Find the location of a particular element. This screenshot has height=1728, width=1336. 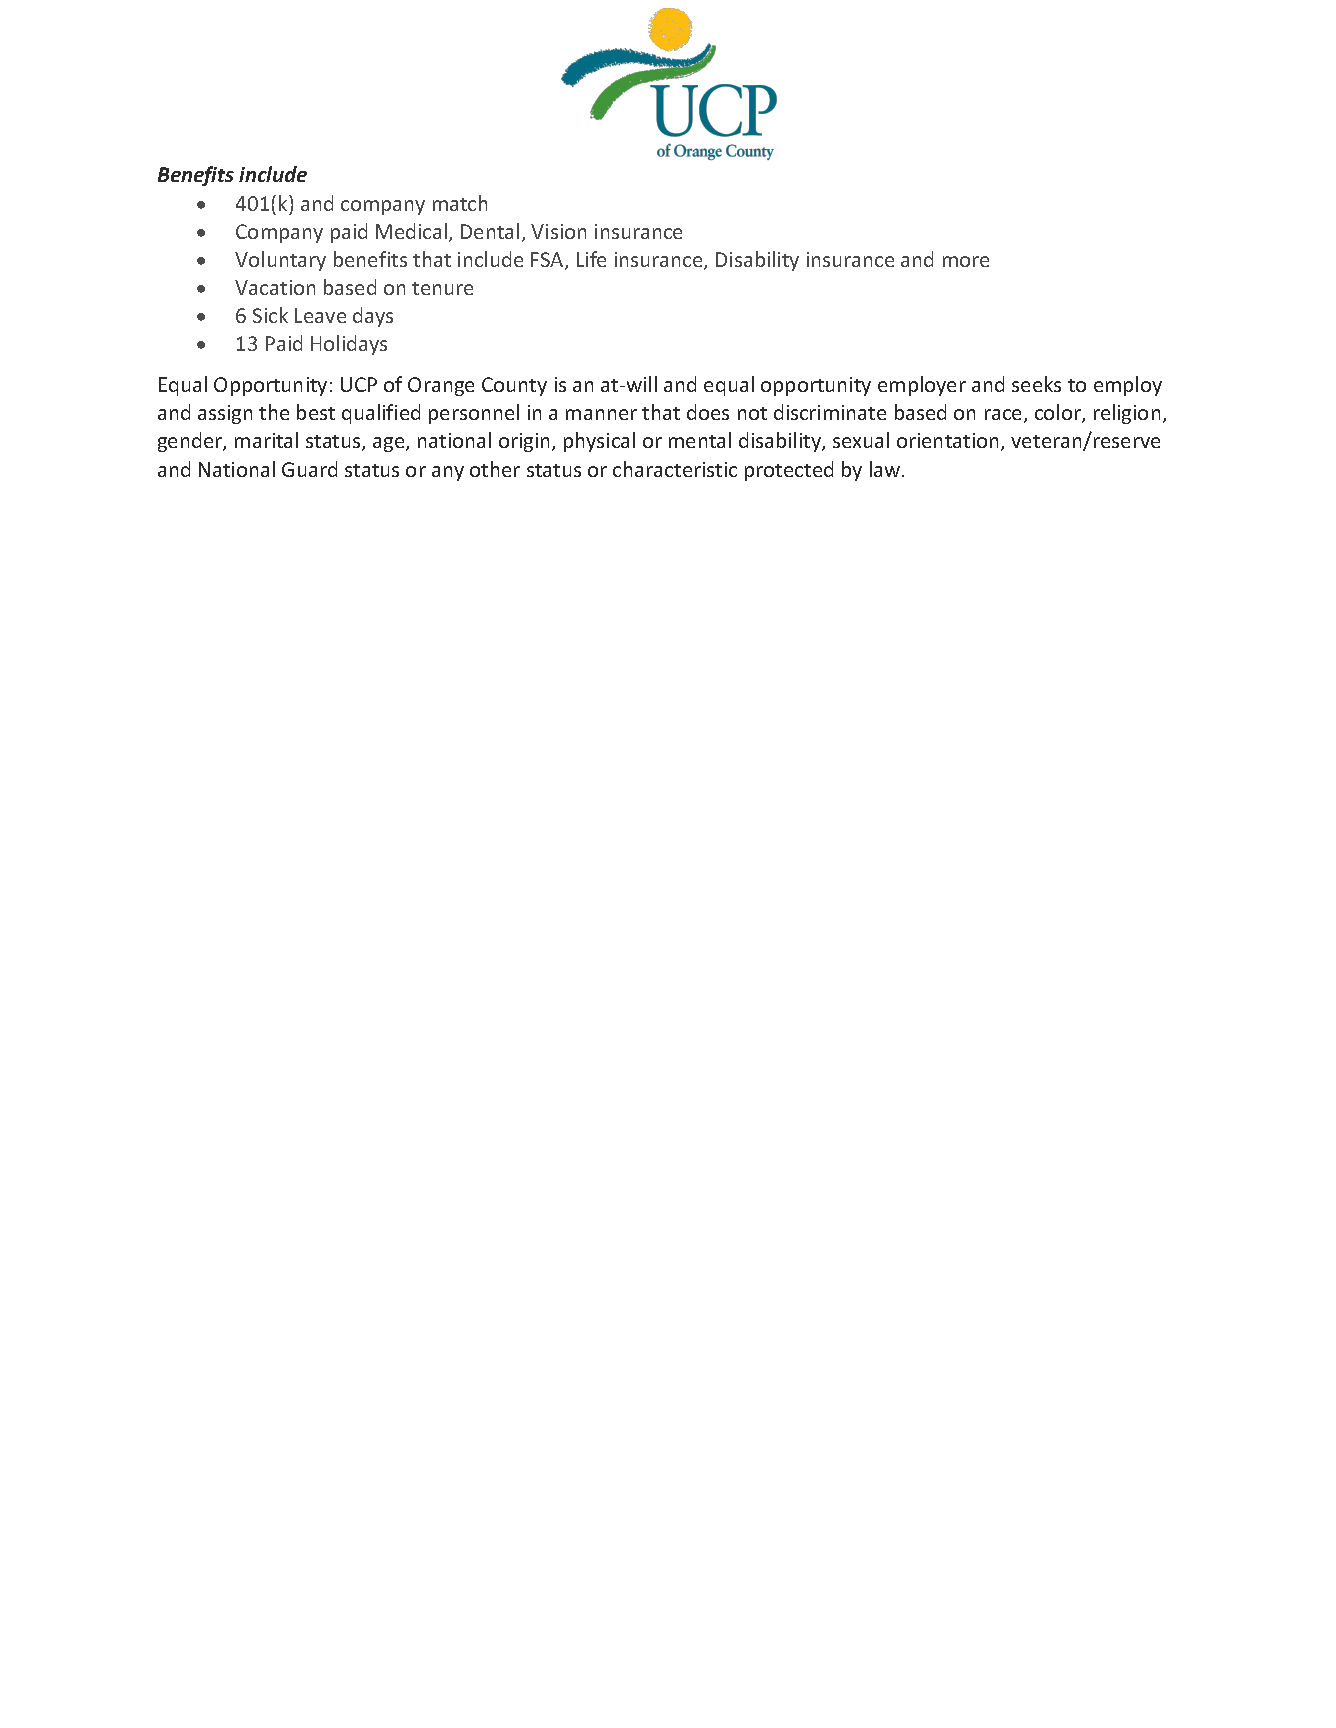

seeks is located at coordinates (1036, 384).
